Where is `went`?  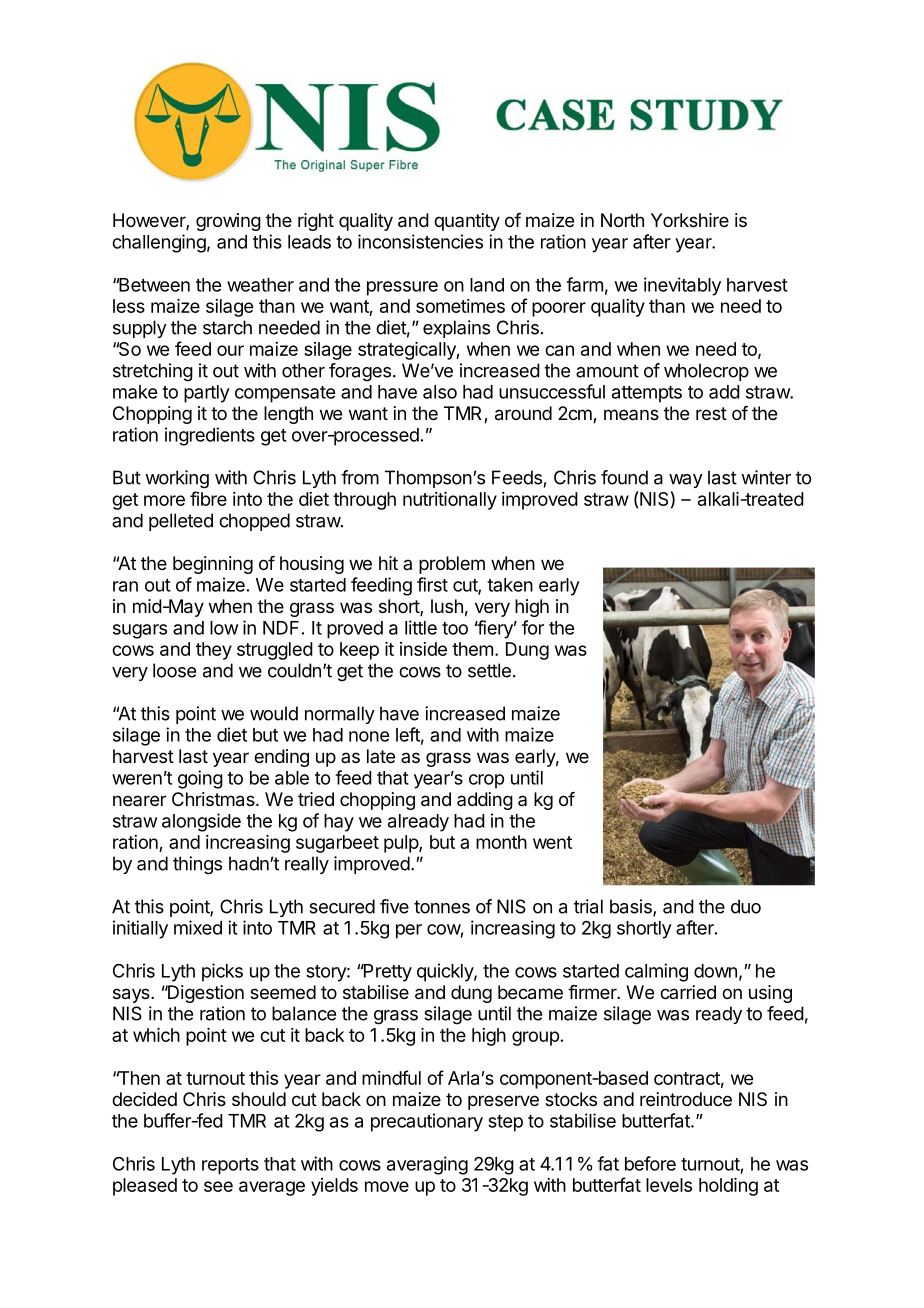
went is located at coordinates (552, 842).
